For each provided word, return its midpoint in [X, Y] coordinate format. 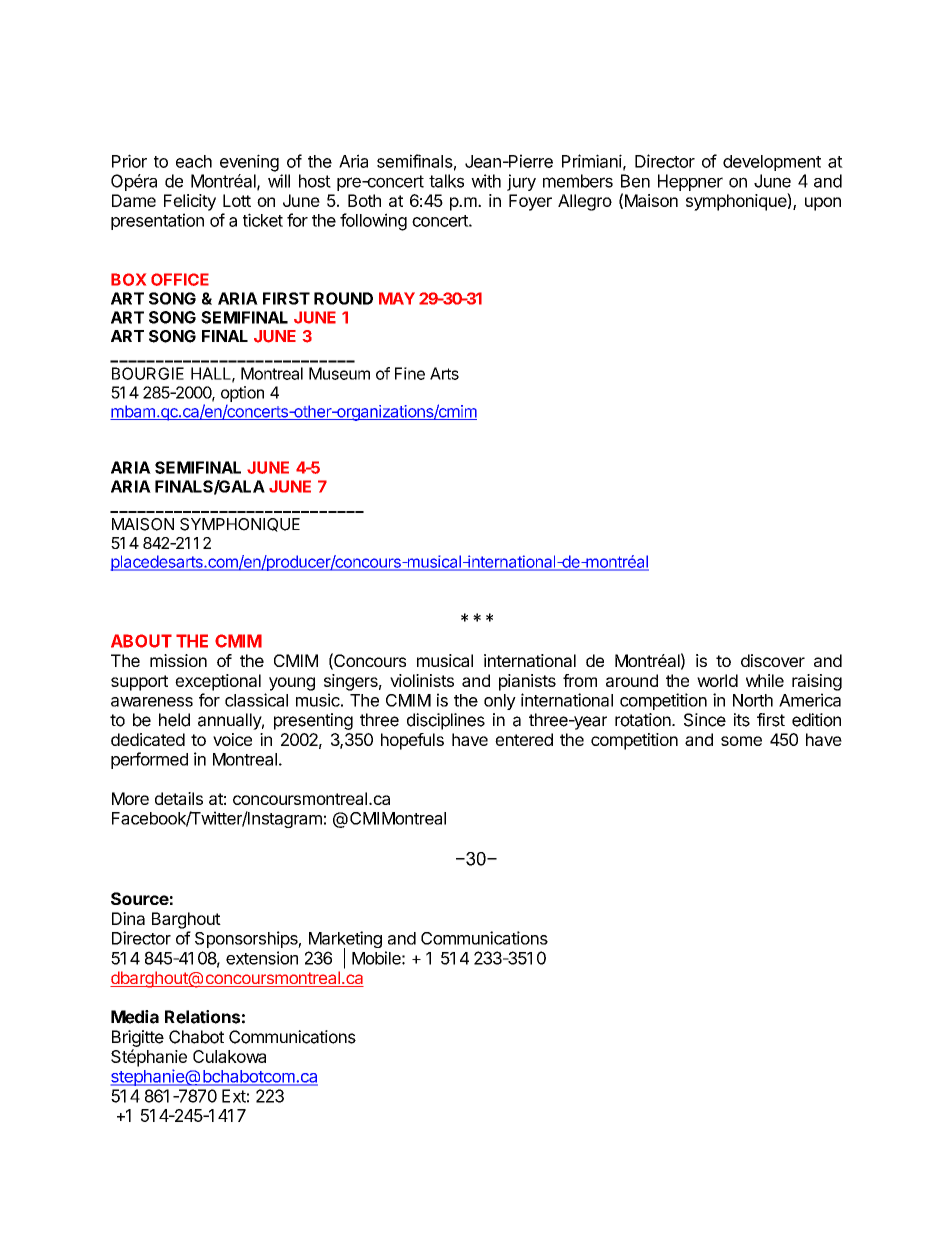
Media [135, 1017]
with [486, 181]
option [242, 394]
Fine [410, 373]
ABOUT [141, 641]
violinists [422, 680]
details [179, 798]
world [717, 680]
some [741, 741]
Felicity [190, 202]
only [500, 702]
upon [823, 204]
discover [773, 660]
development [772, 163]
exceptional [218, 682]
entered [524, 739]
